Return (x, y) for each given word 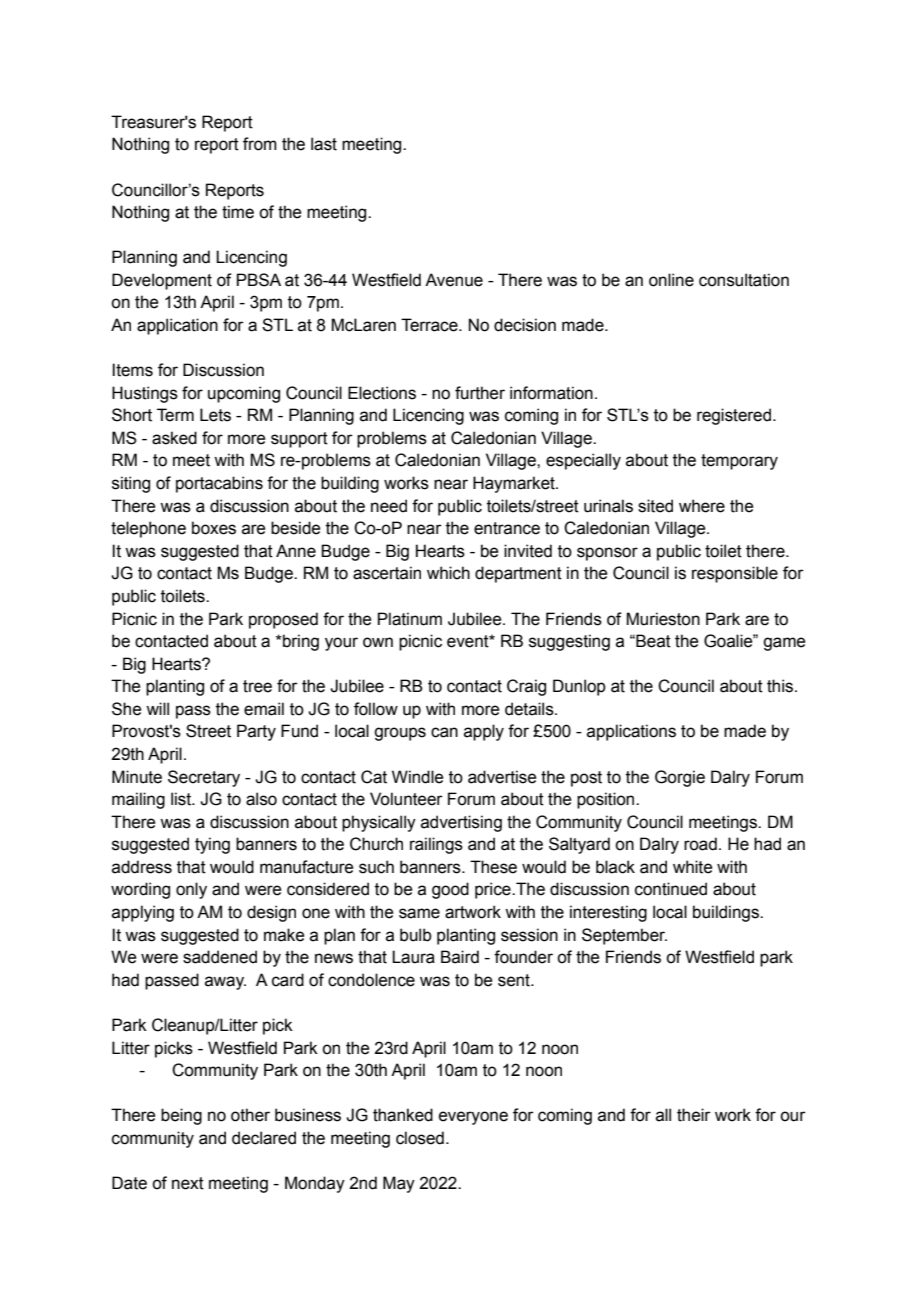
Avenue (454, 280)
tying (212, 845)
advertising (461, 823)
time (238, 212)
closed (420, 1138)
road (700, 844)
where (702, 506)
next (188, 1183)
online (671, 280)
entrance (507, 528)
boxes (214, 528)
